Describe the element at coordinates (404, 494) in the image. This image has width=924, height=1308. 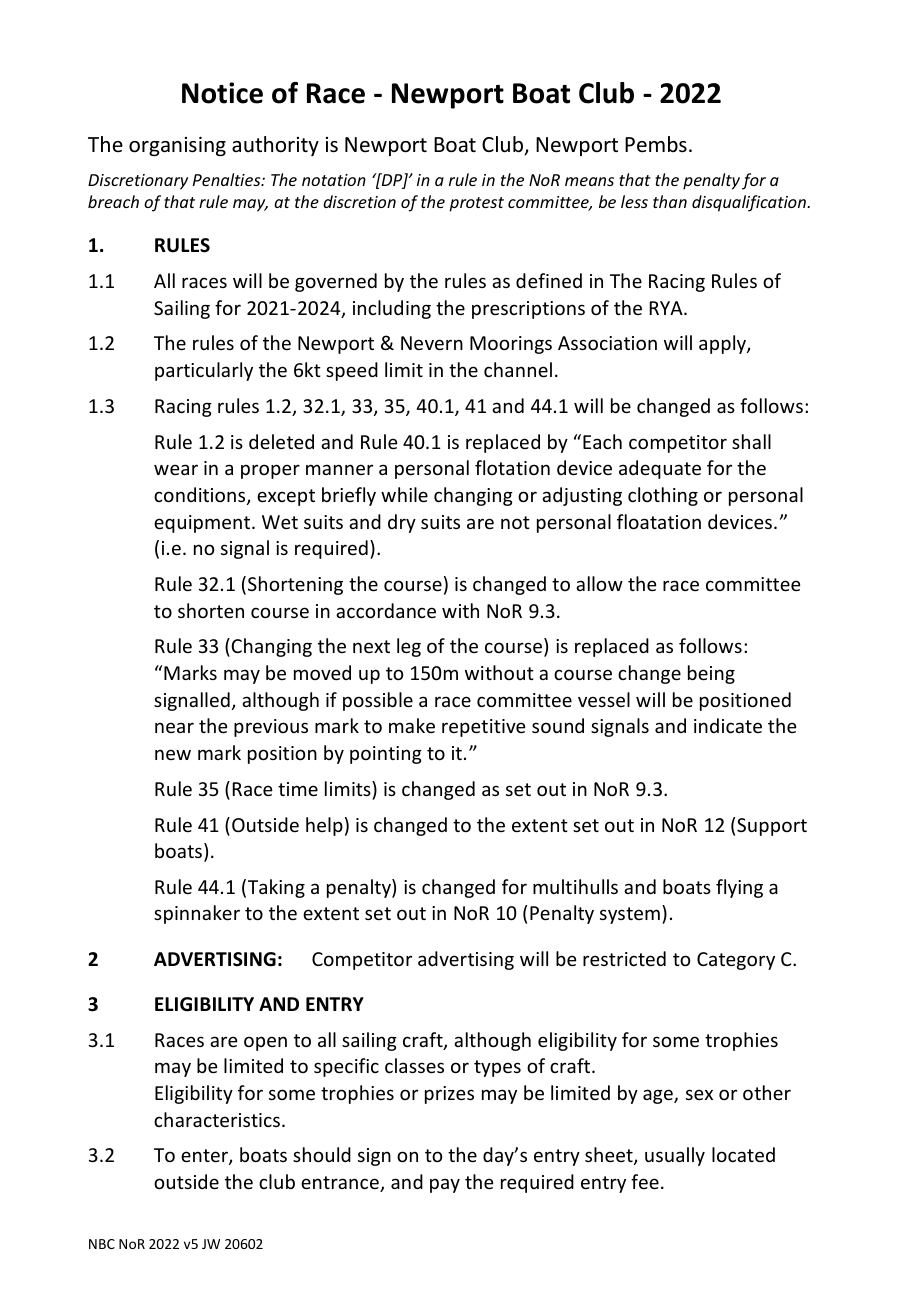
I see `while` at that location.
